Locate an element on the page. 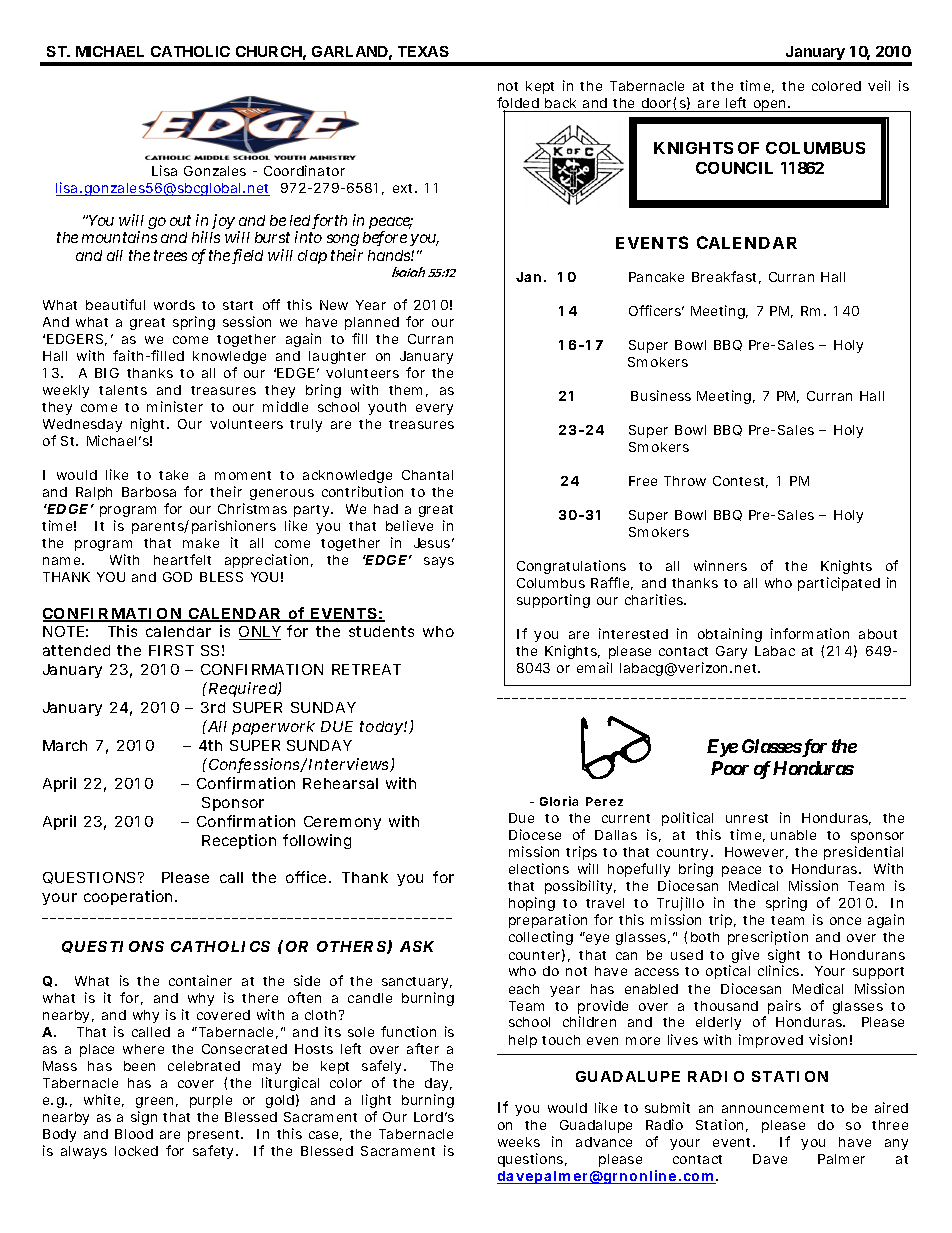  says is located at coordinates (439, 562).
